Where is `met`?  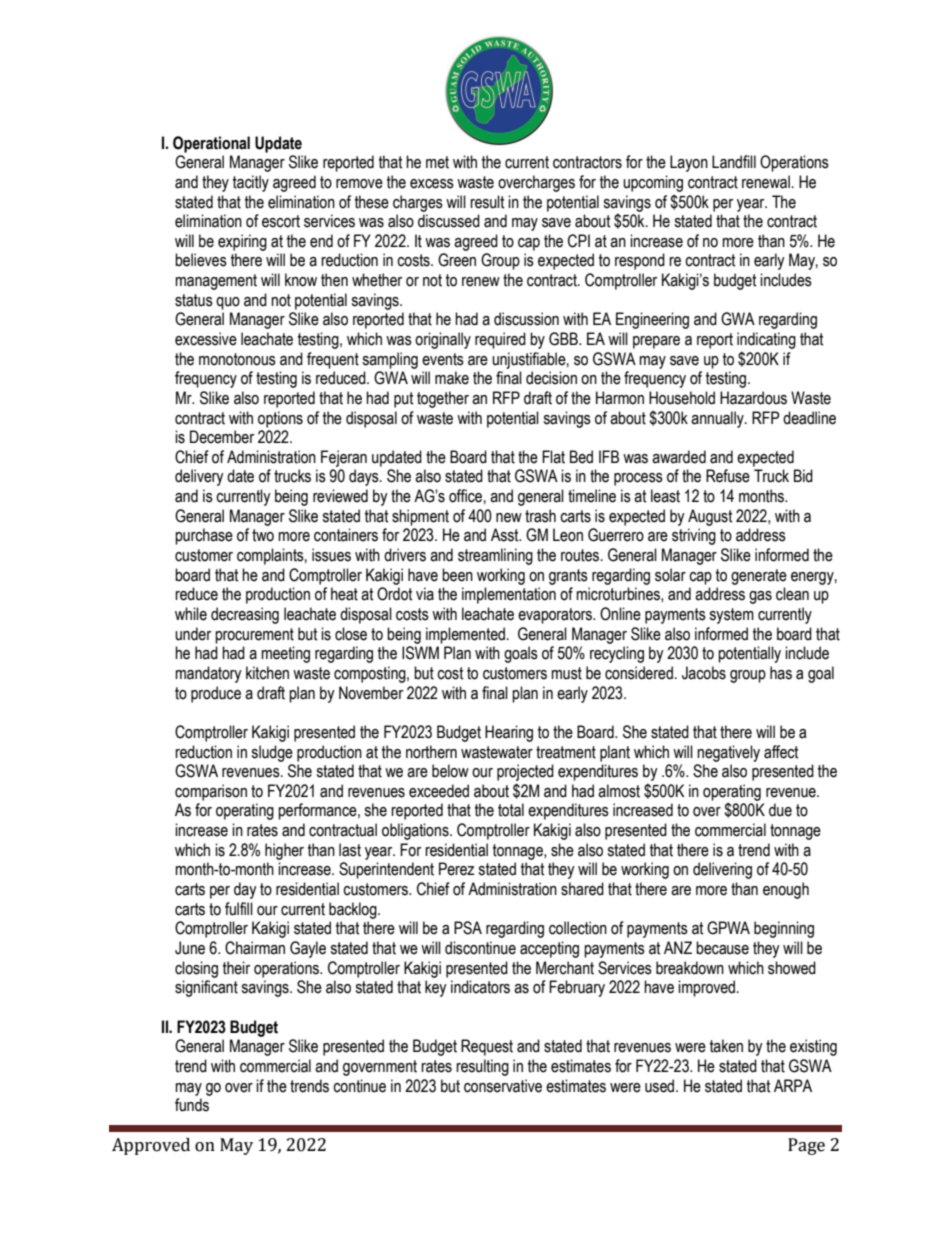 met is located at coordinates (437, 162).
